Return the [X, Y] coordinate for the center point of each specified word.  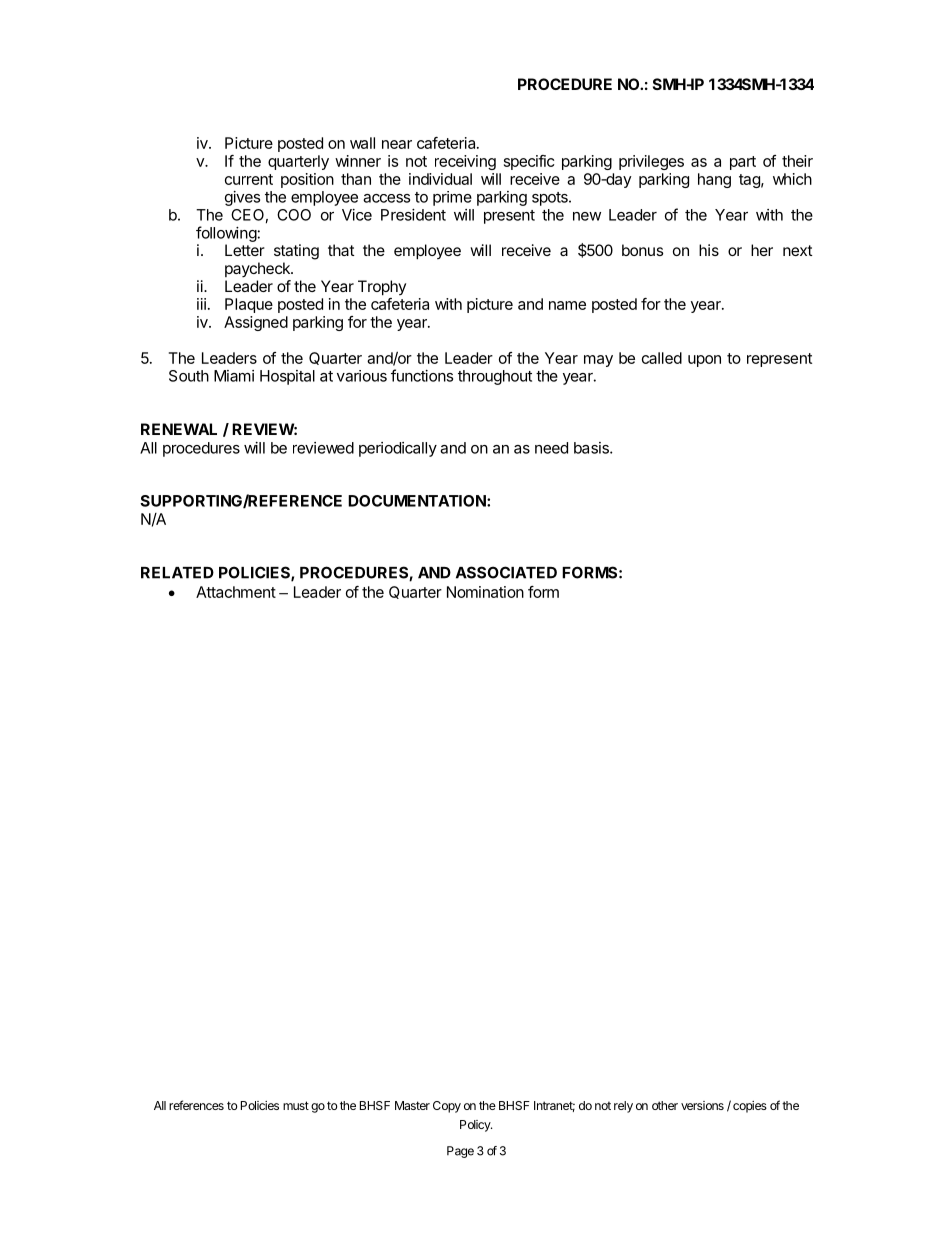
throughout [495, 377]
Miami [234, 376]
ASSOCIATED [506, 572]
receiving [465, 162]
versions [702, 1105]
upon [704, 361]
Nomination [485, 592]
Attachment [236, 592]
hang [714, 180]
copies [750, 1107]
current [249, 179]
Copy [447, 1107]
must [296, 1105]
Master [412, 1105]
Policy [476, 1126]
